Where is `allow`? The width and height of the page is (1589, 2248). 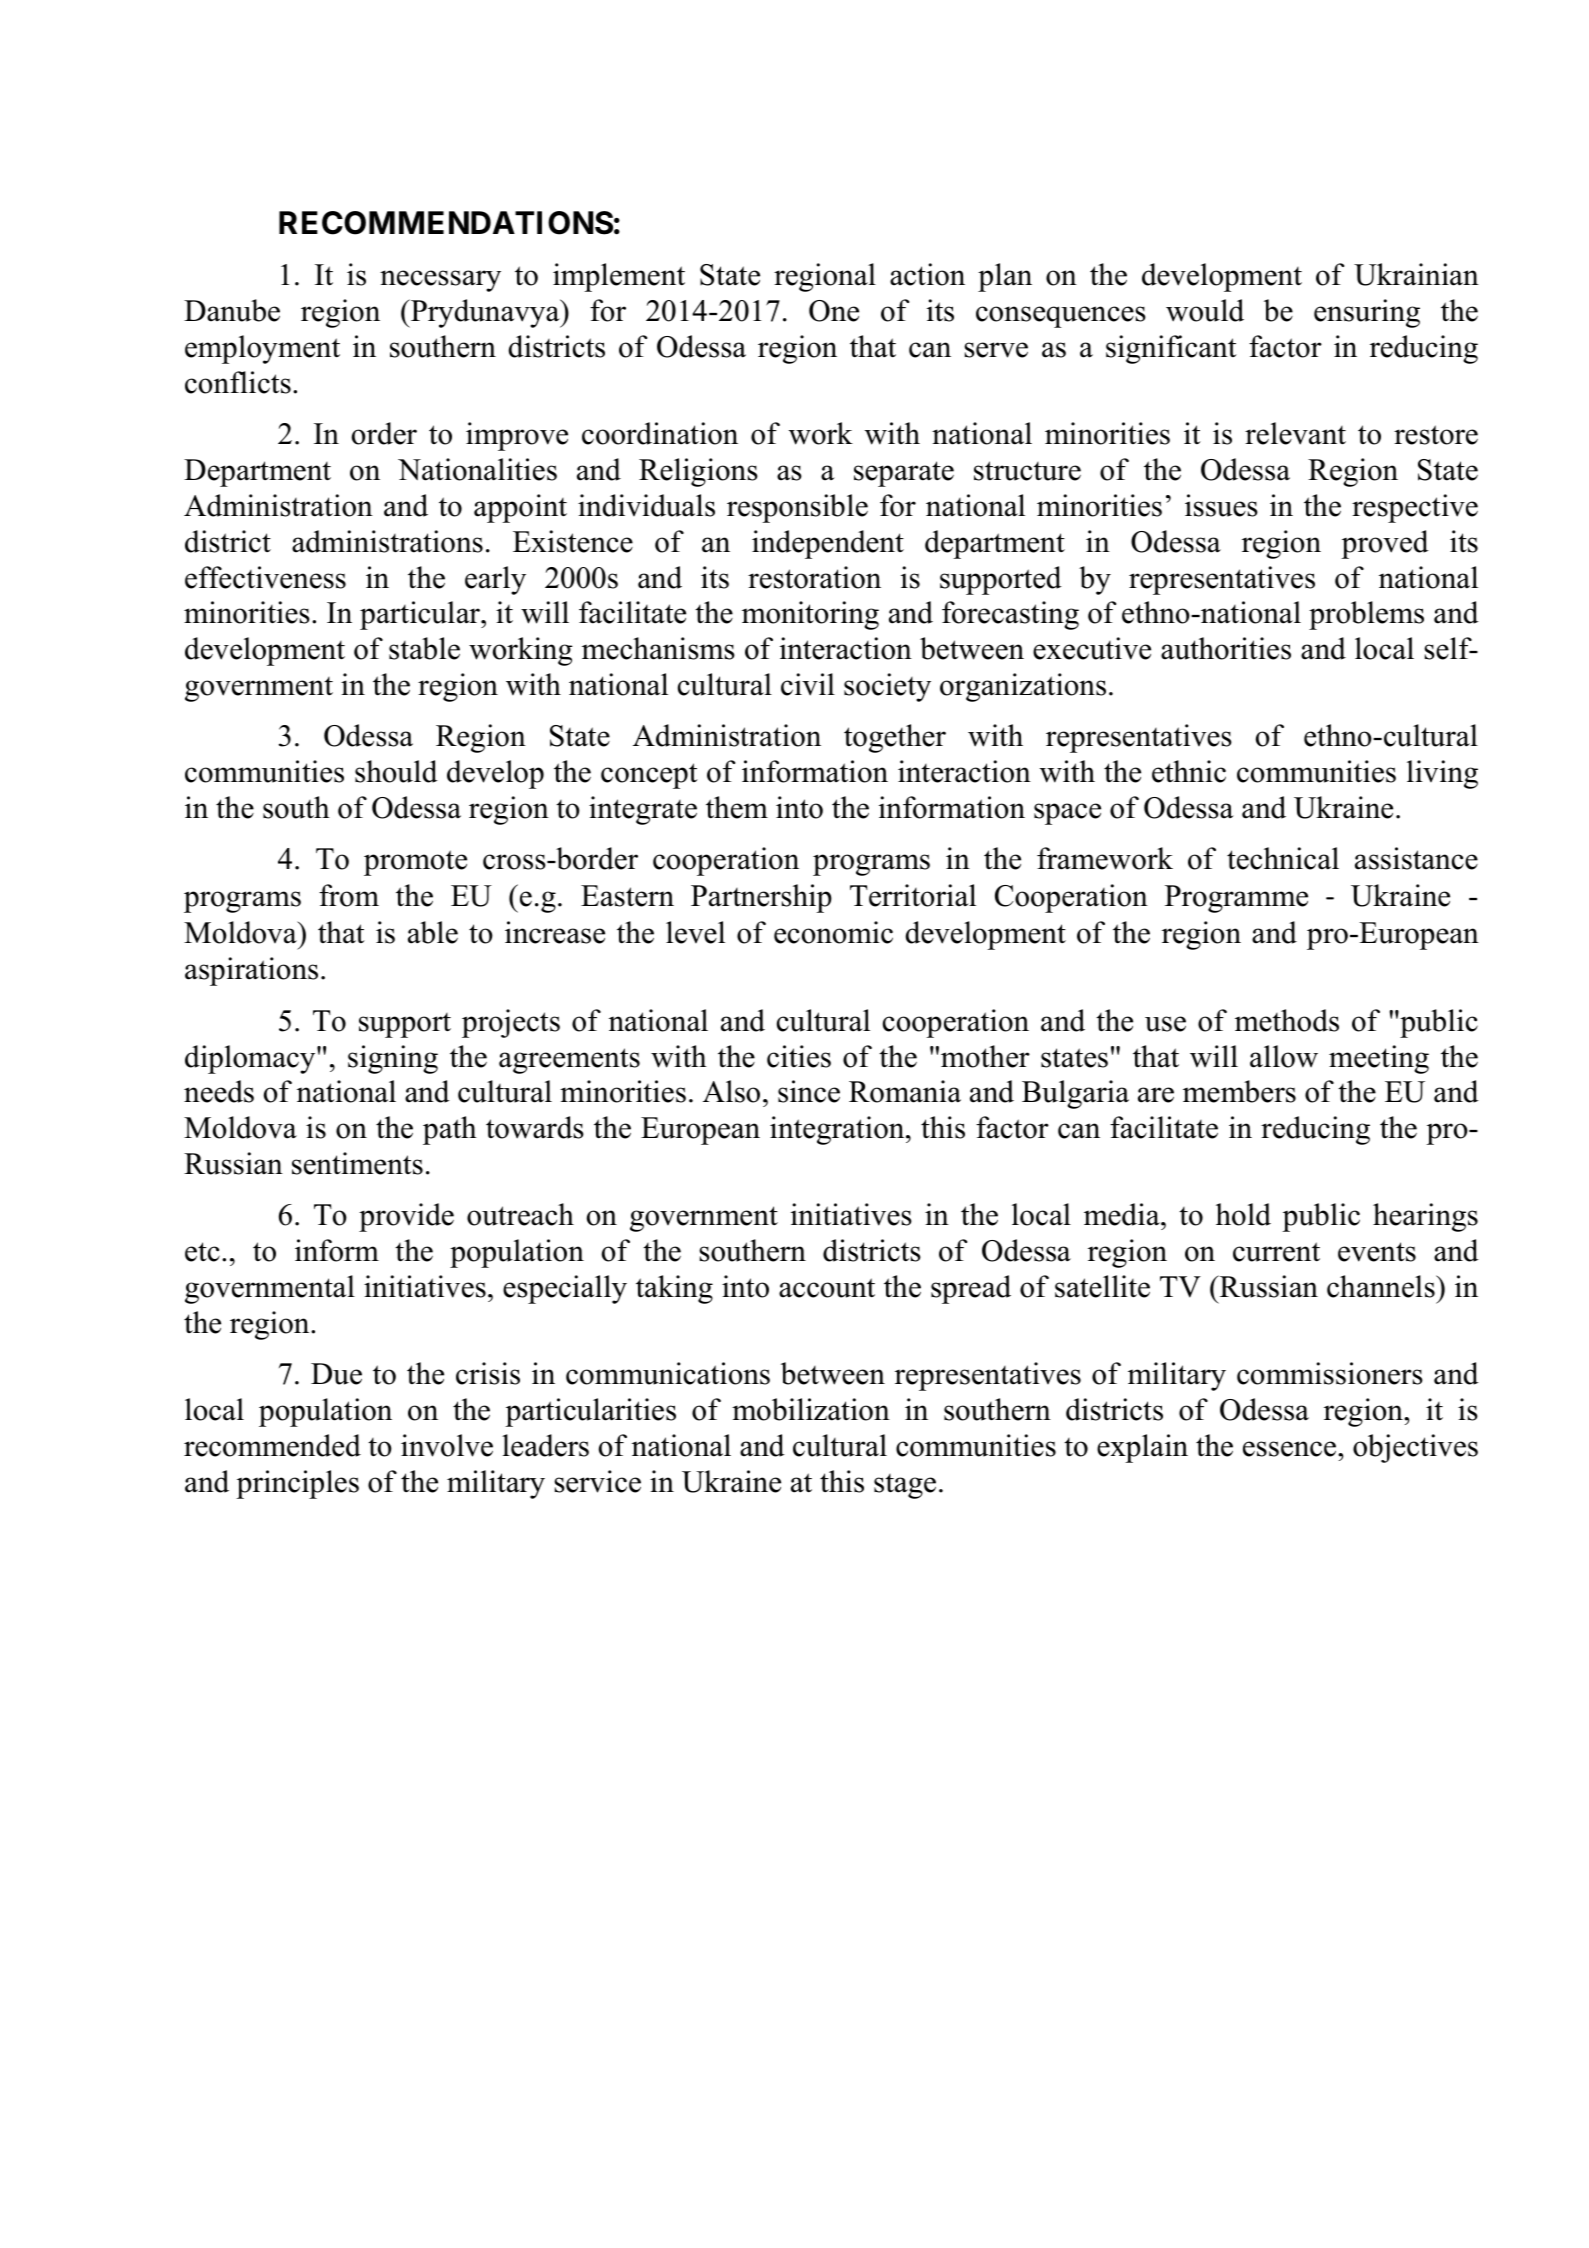 allow is located at coordinates (1284, 1056).
